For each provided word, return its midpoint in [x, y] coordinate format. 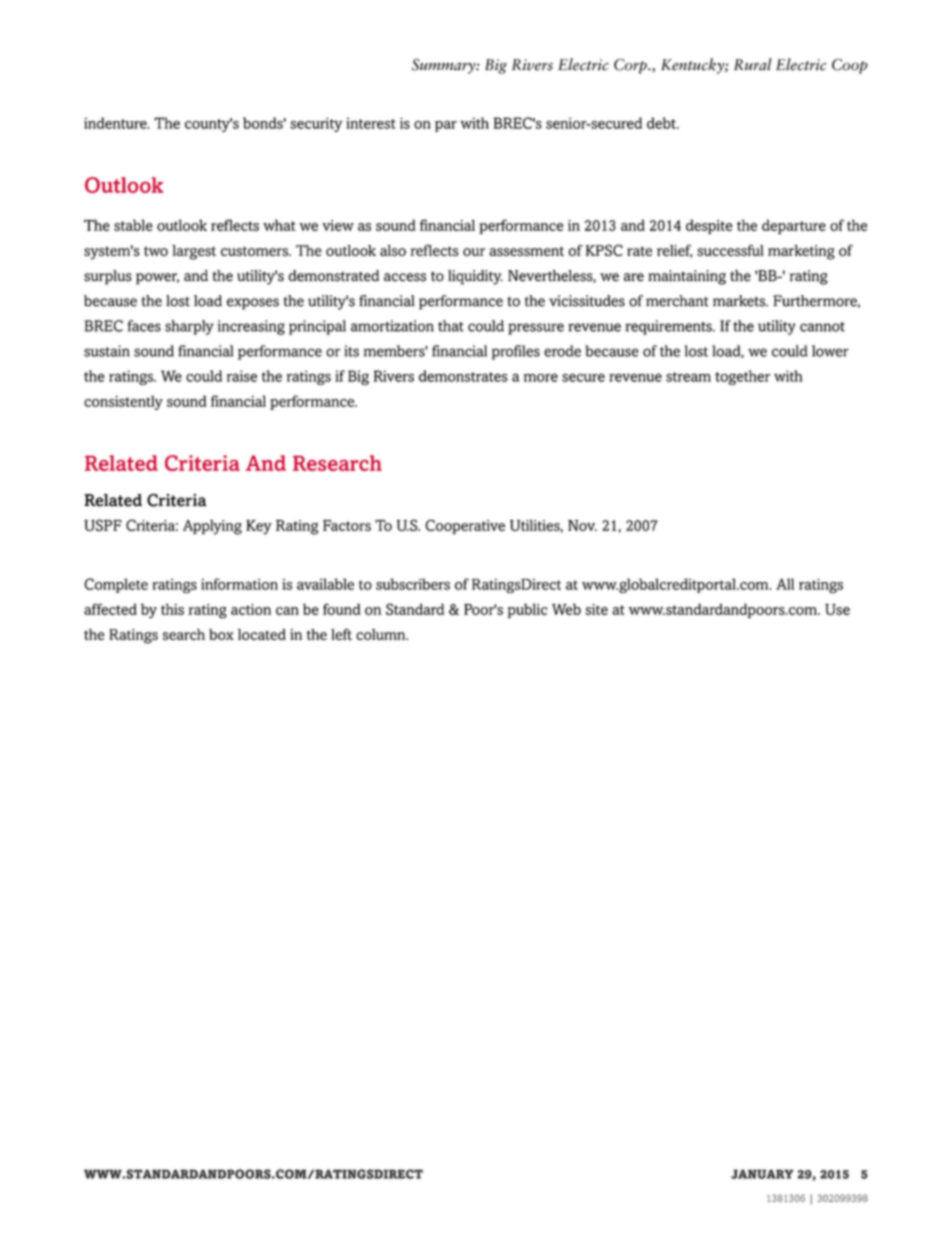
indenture [116, 123]
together [742, 377]
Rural [753, 64]
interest [371, 123]
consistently [123, 402]
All [785, 584]
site [597, 609]
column [382, 634]
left [341, 634]
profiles [516, 352]
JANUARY [762, 1174]
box [221, 634]
